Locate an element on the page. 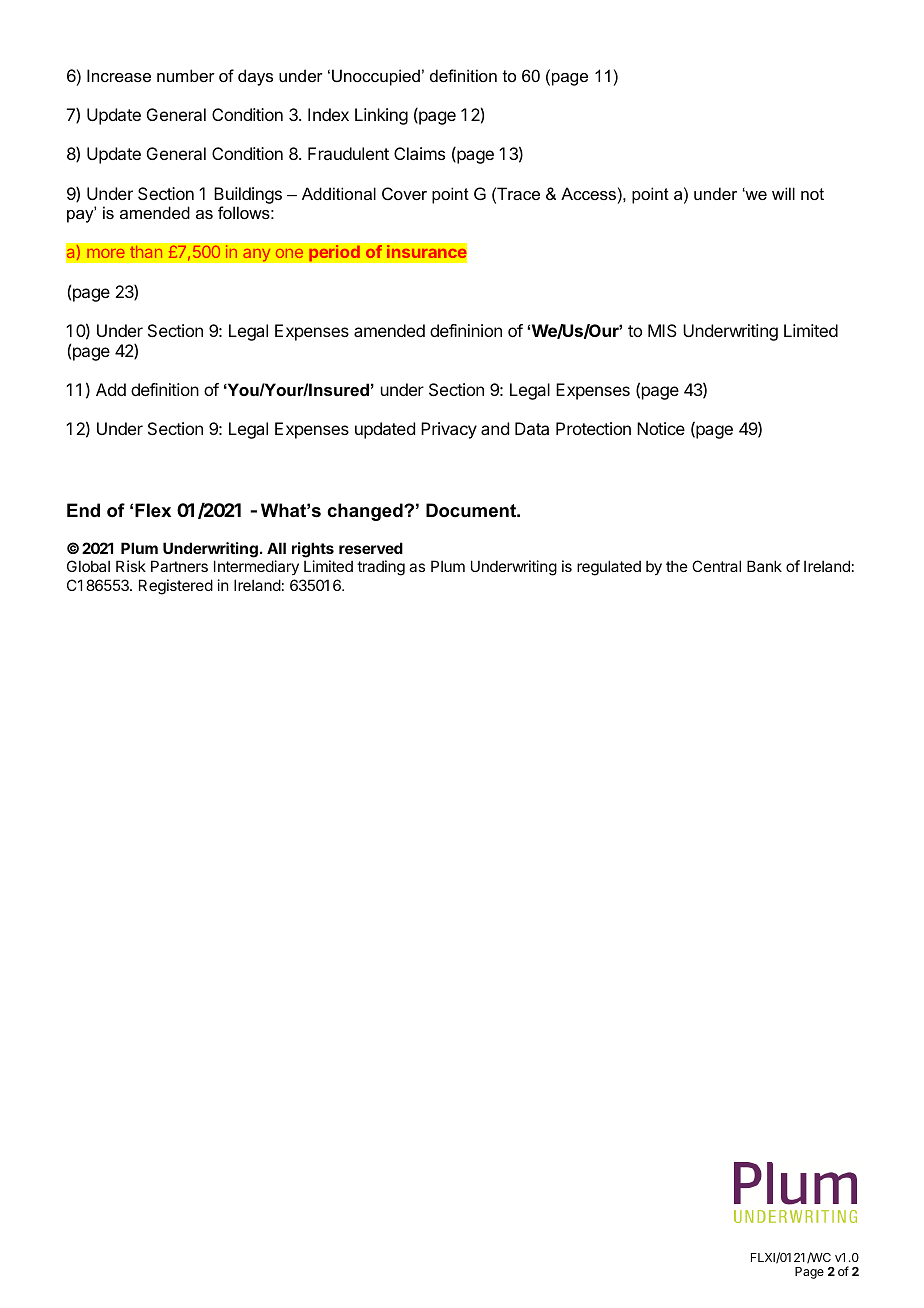 Image resolution: width=924 pixels, height=1308 pixels. Unoccupied is located at coordinates (376, 77).
